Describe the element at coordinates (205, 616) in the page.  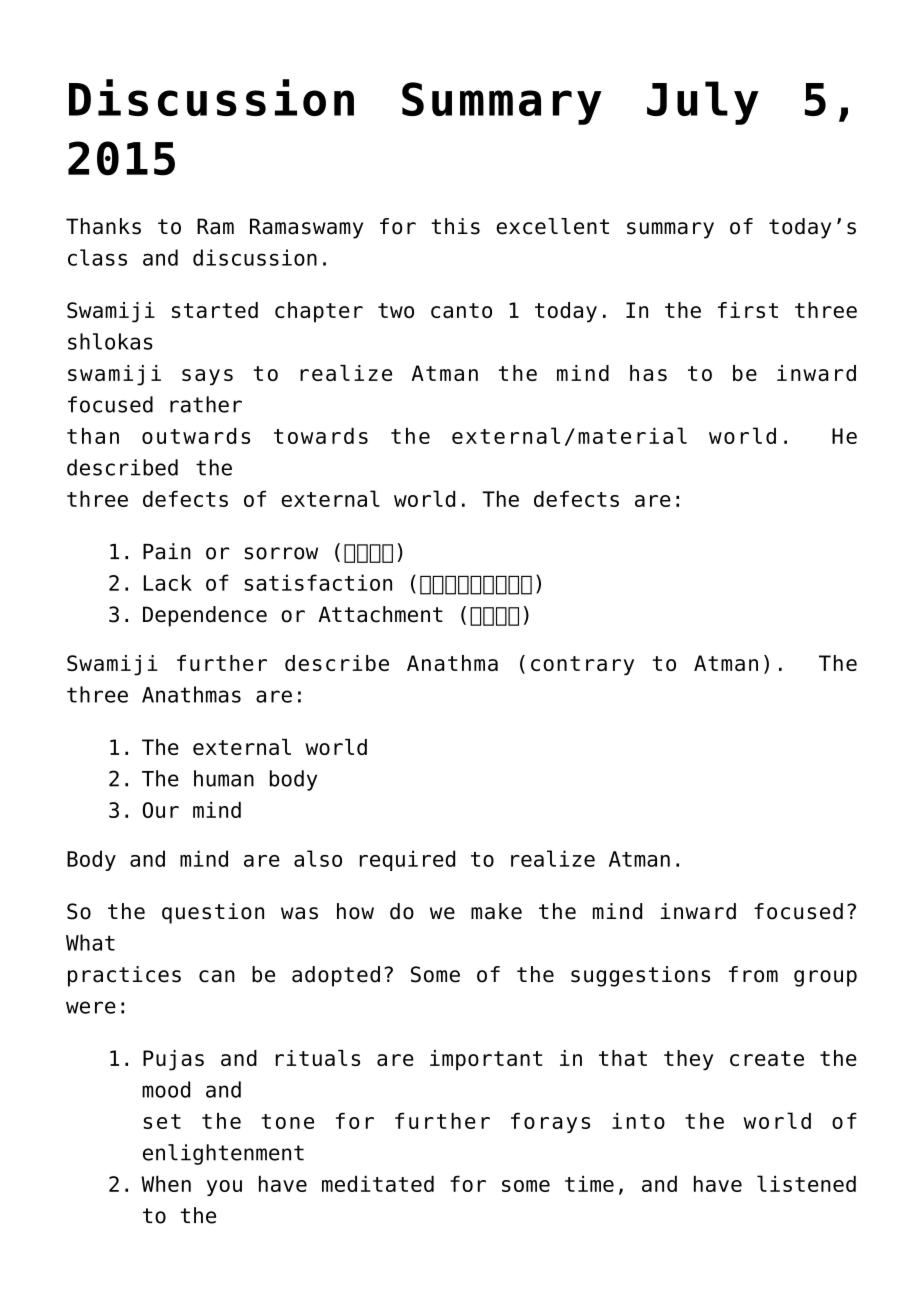
I see `Dependence` at that location.
